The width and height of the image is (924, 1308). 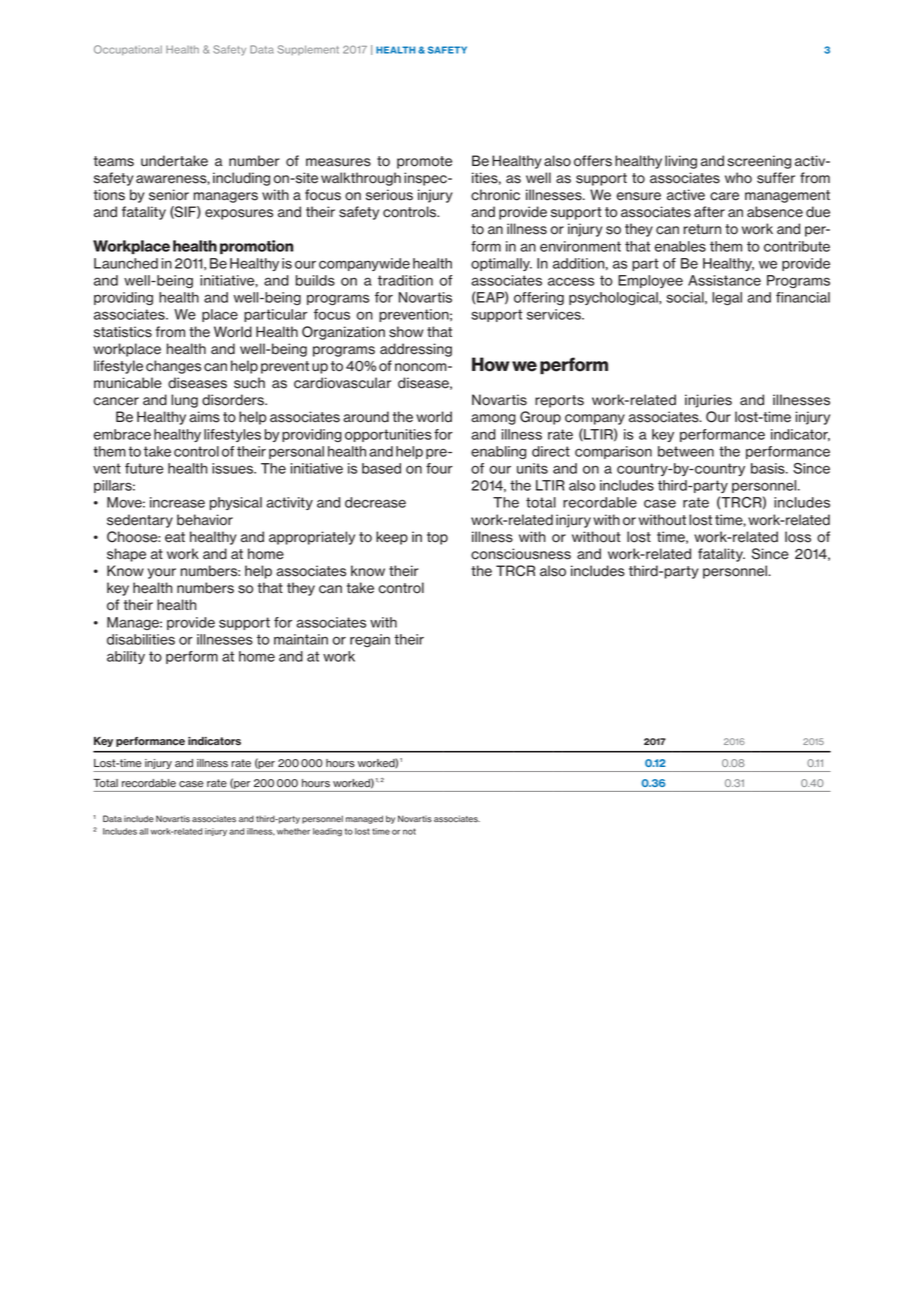 I want to click on behavior, so click(x=205, y=520).
